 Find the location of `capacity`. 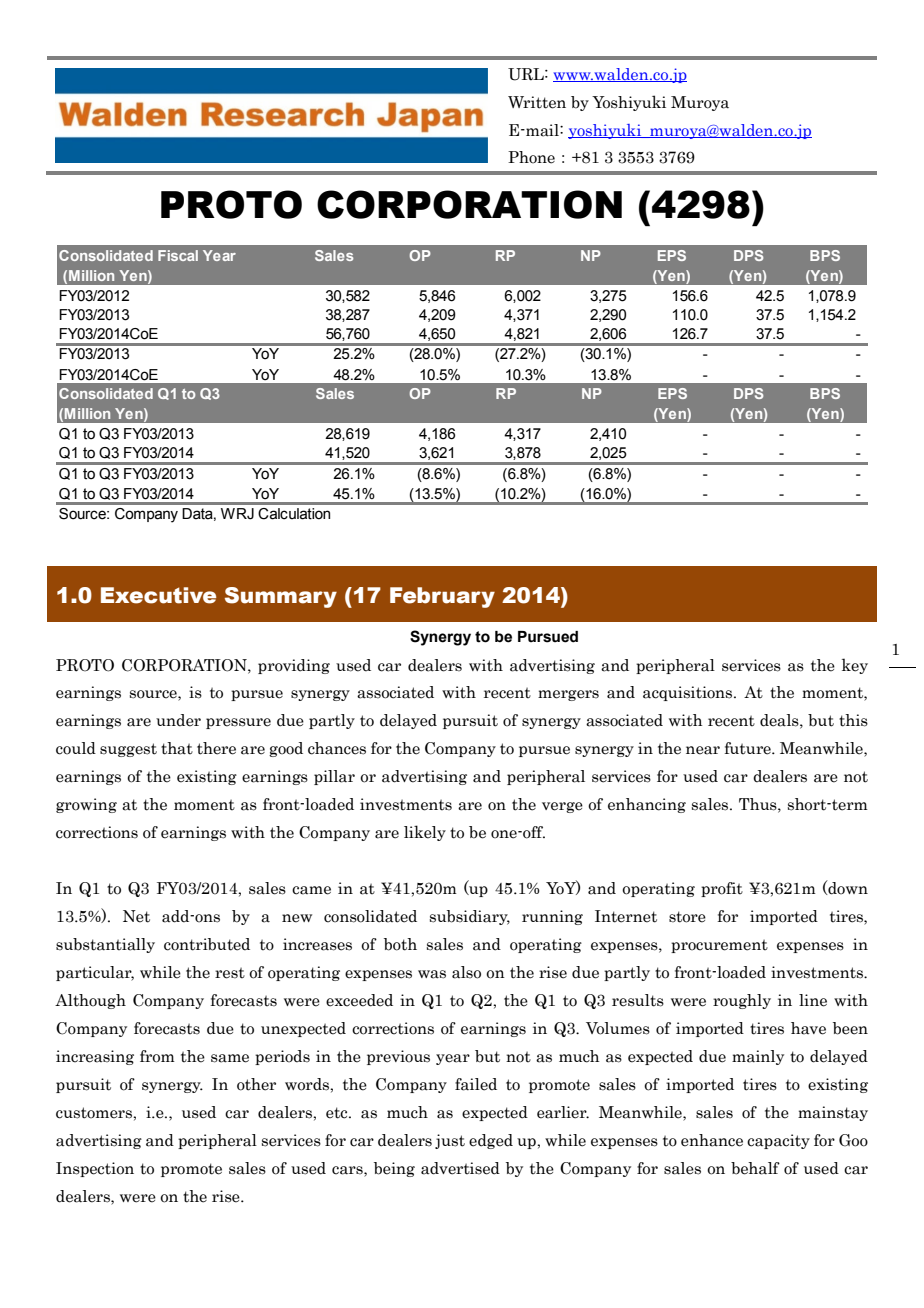

capacity is located at coordinates (778, 1141).
